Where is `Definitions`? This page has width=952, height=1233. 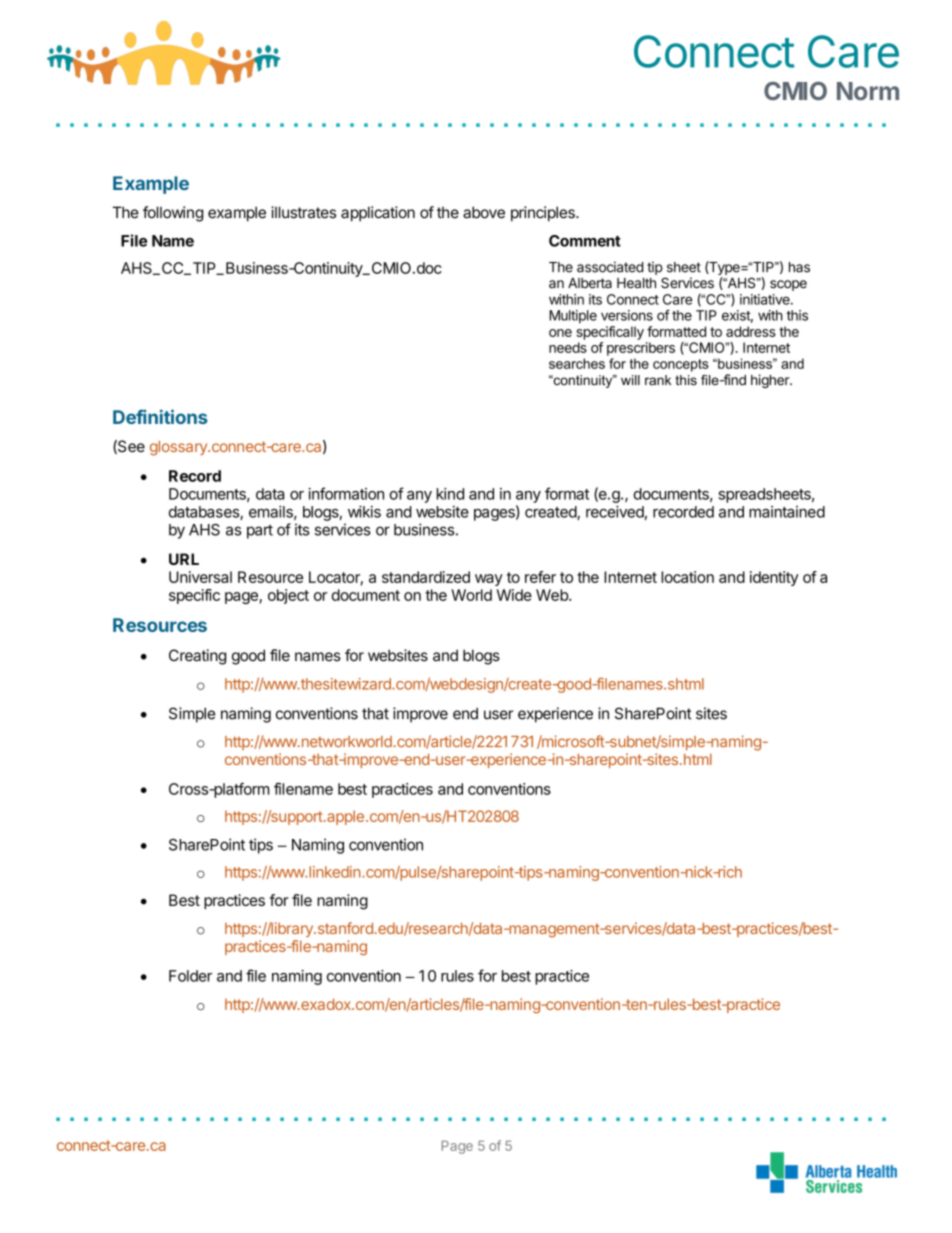 Definitions is located at coordinates (160, 416).
